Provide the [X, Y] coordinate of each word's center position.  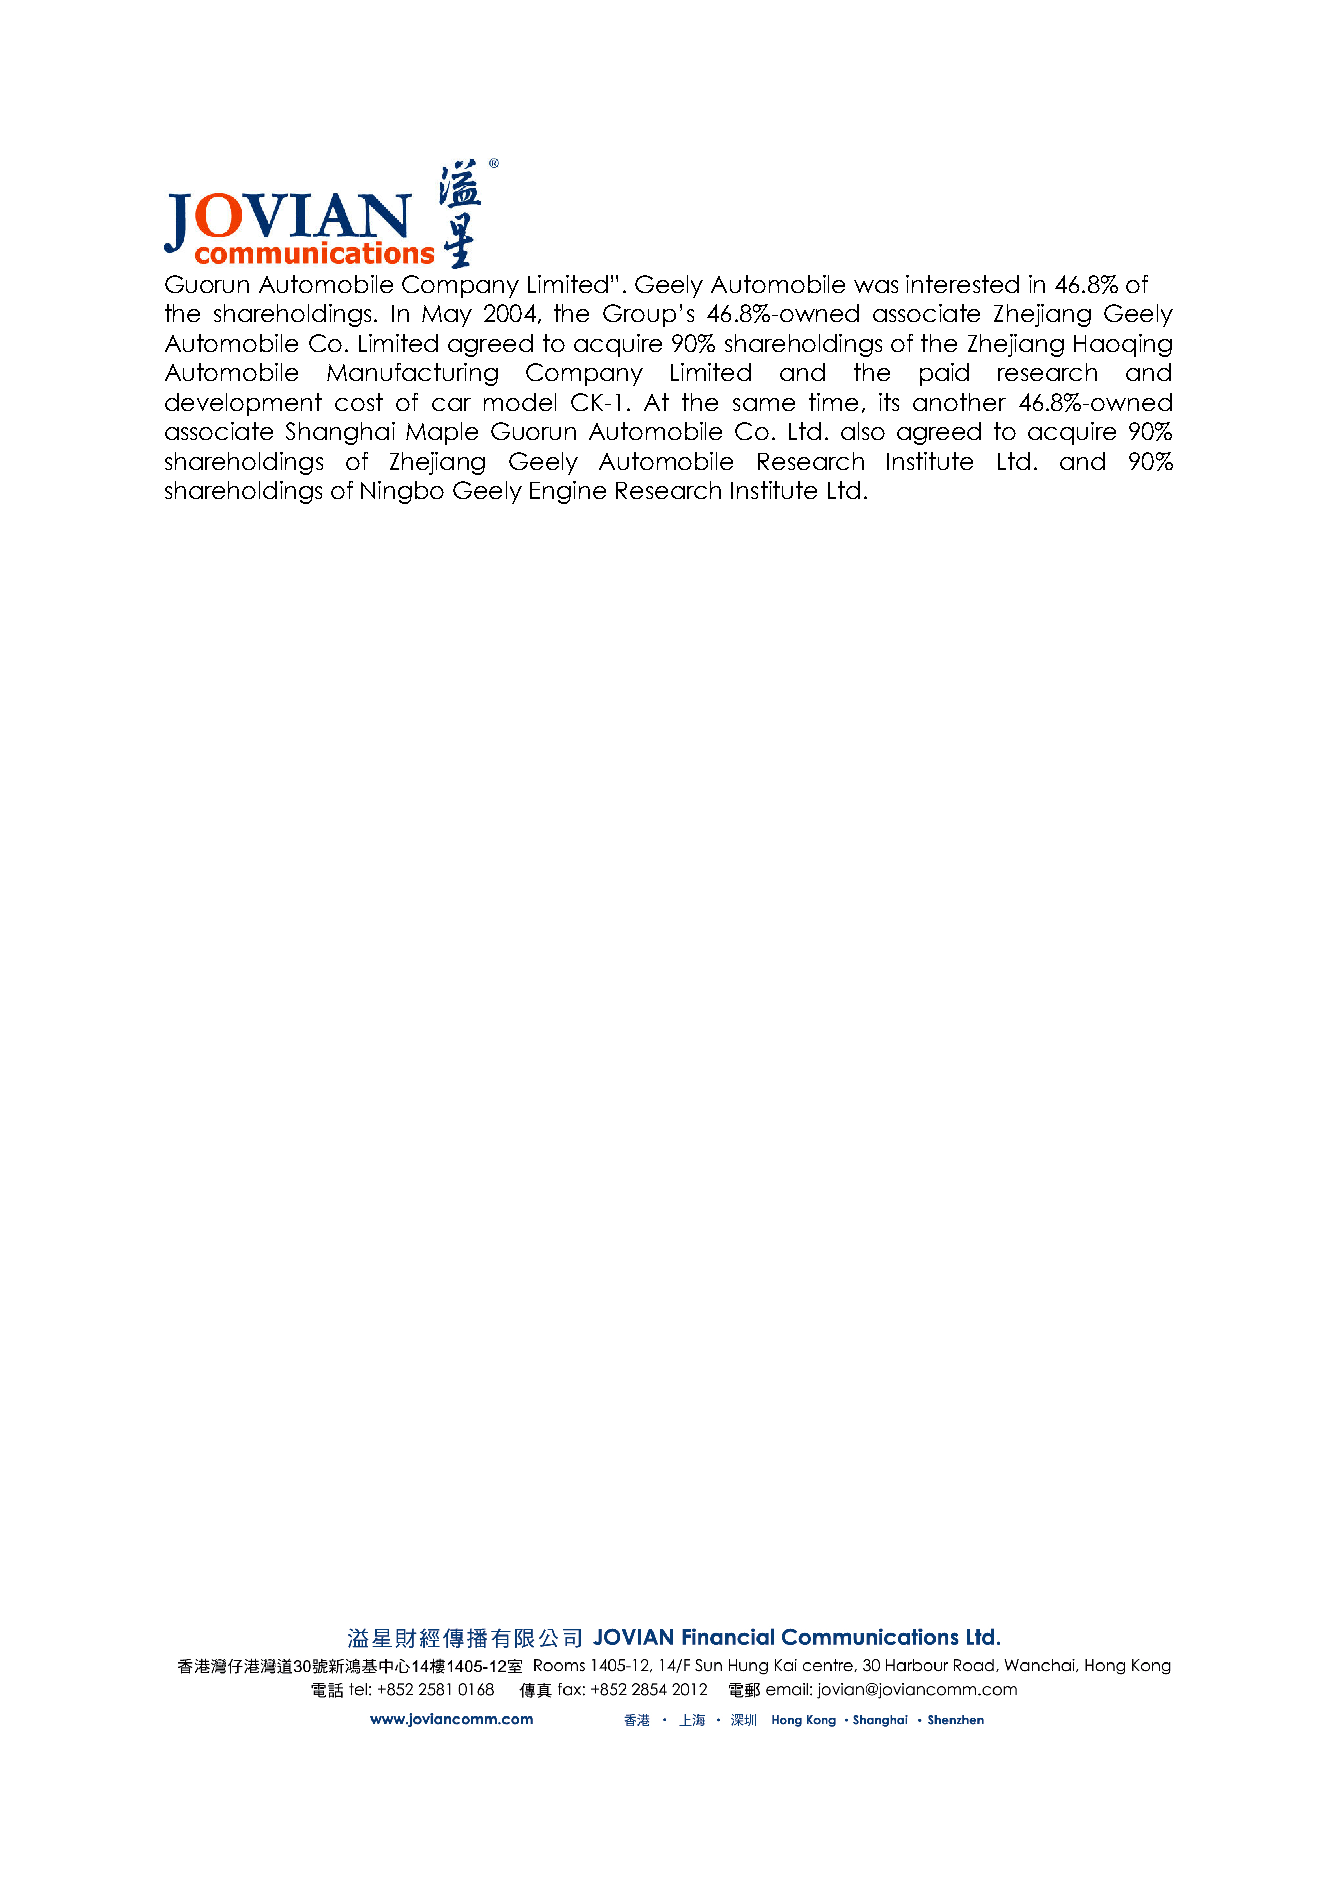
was [876, 286]
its [889, 402]
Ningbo [402, 492]
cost [359, 402]
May [447, 316]
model [520, 402]
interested [962, 284]
